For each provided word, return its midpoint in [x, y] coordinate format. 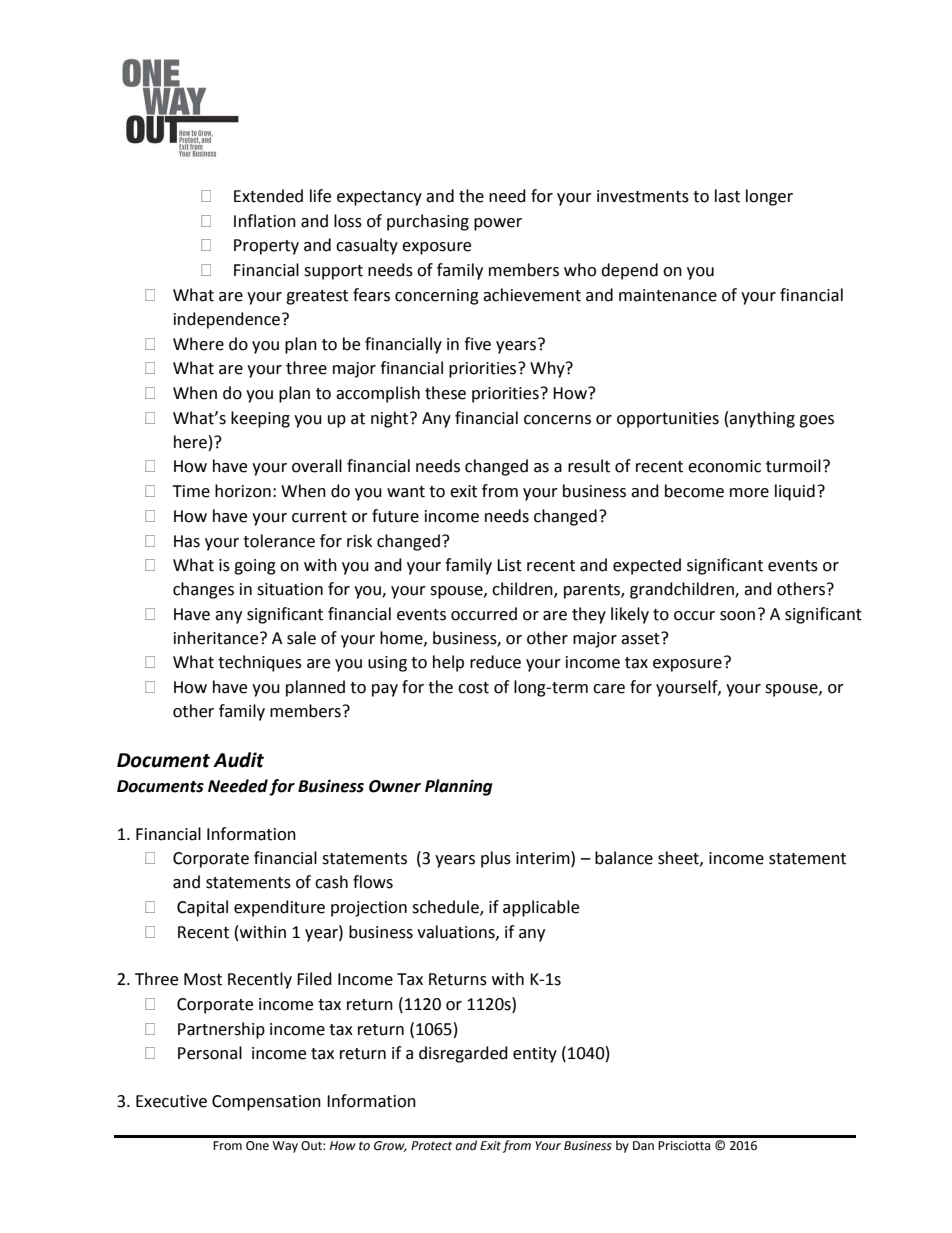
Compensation [266, 1103]
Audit [238, 760]
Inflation [265, 221]
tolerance [279, 541]
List [509, 565]
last [727, 196]
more [749, 493]
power [498, 224]
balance [624, 858]
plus [496, 859]
